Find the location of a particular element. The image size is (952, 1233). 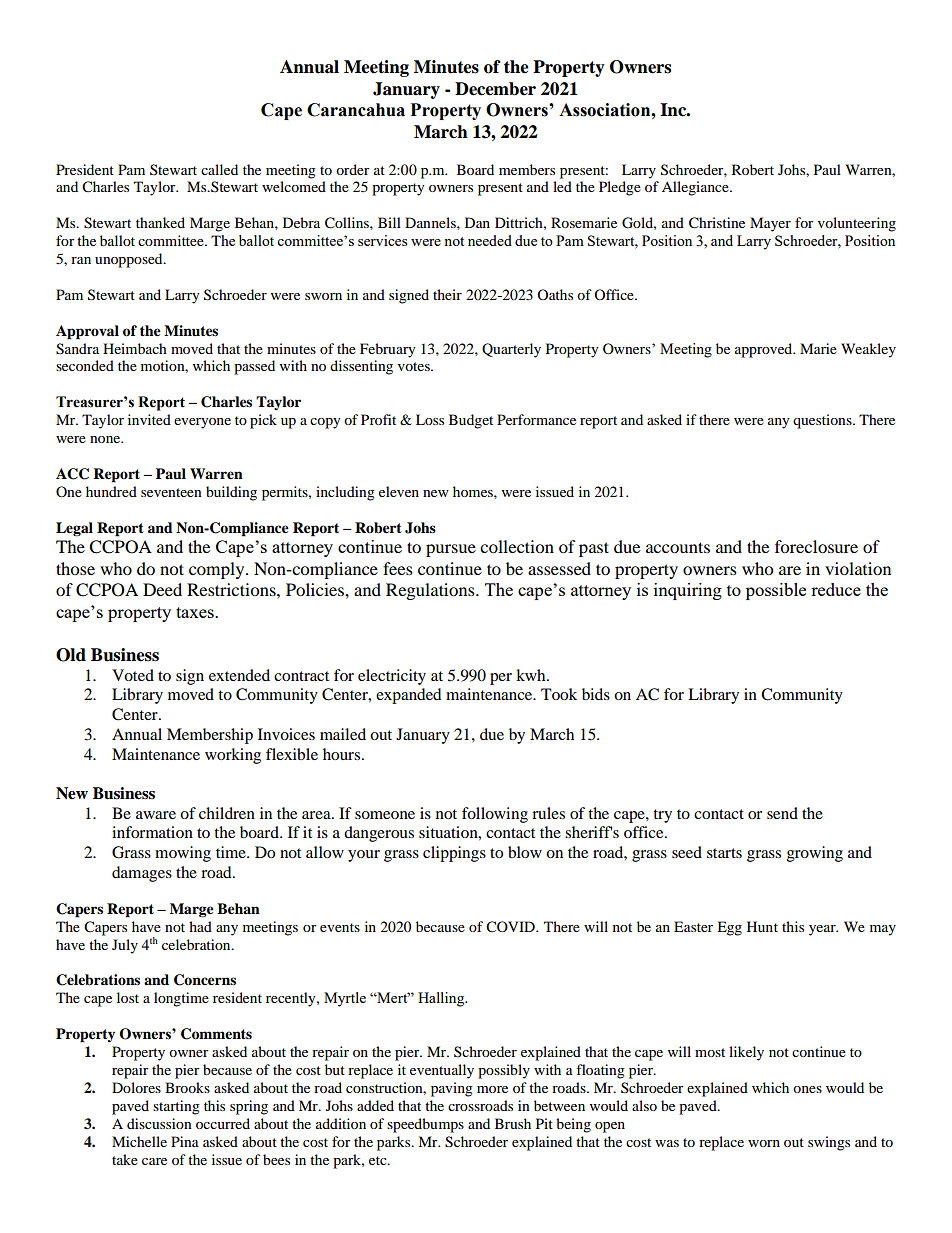

approved is located at coordinates (765, 350).
